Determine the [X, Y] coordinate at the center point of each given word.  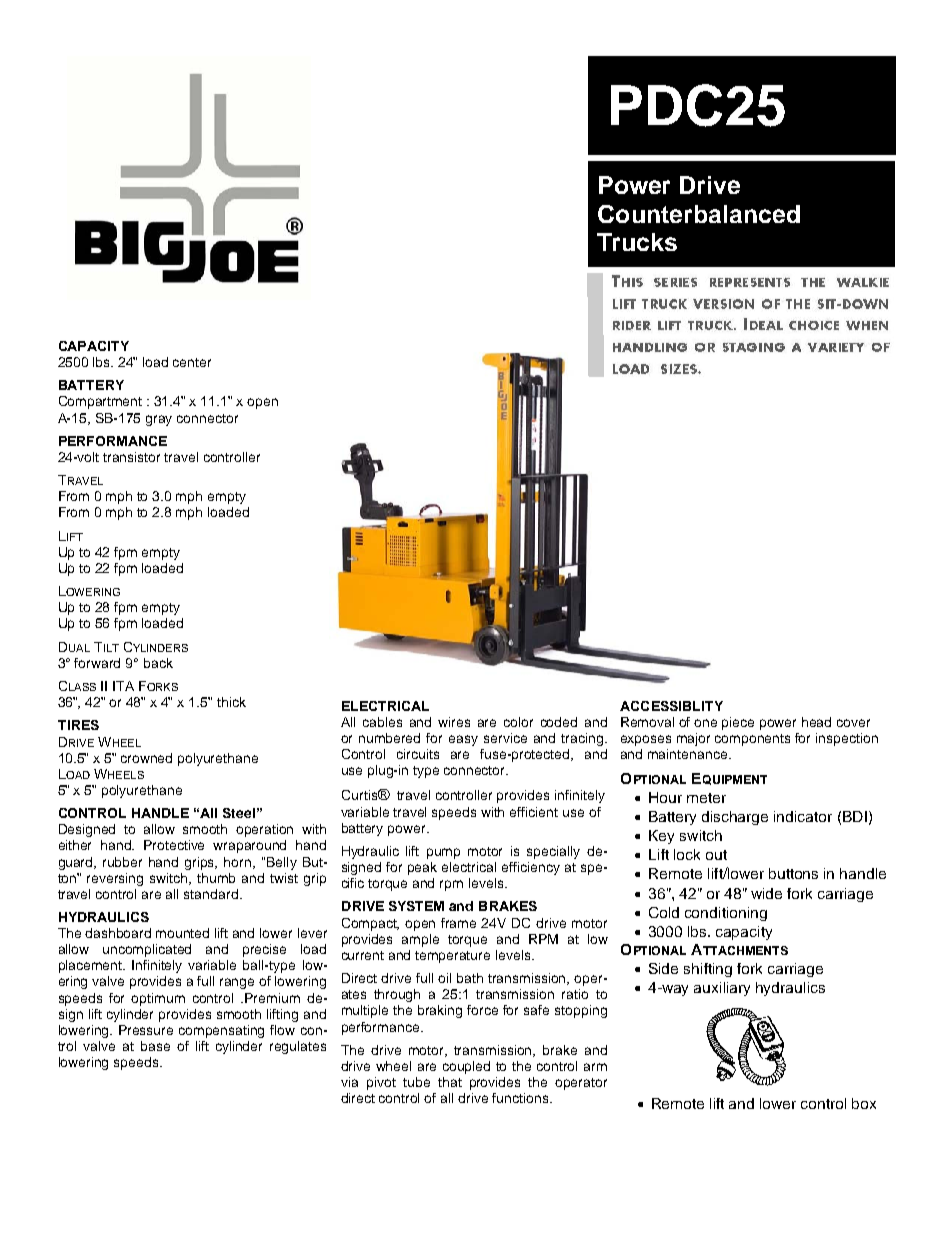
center [192, 362]
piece [738, 723]
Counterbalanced [699, 214]
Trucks [637, 242]
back [158, 663]
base [155, 1046]
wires [454, 722]
